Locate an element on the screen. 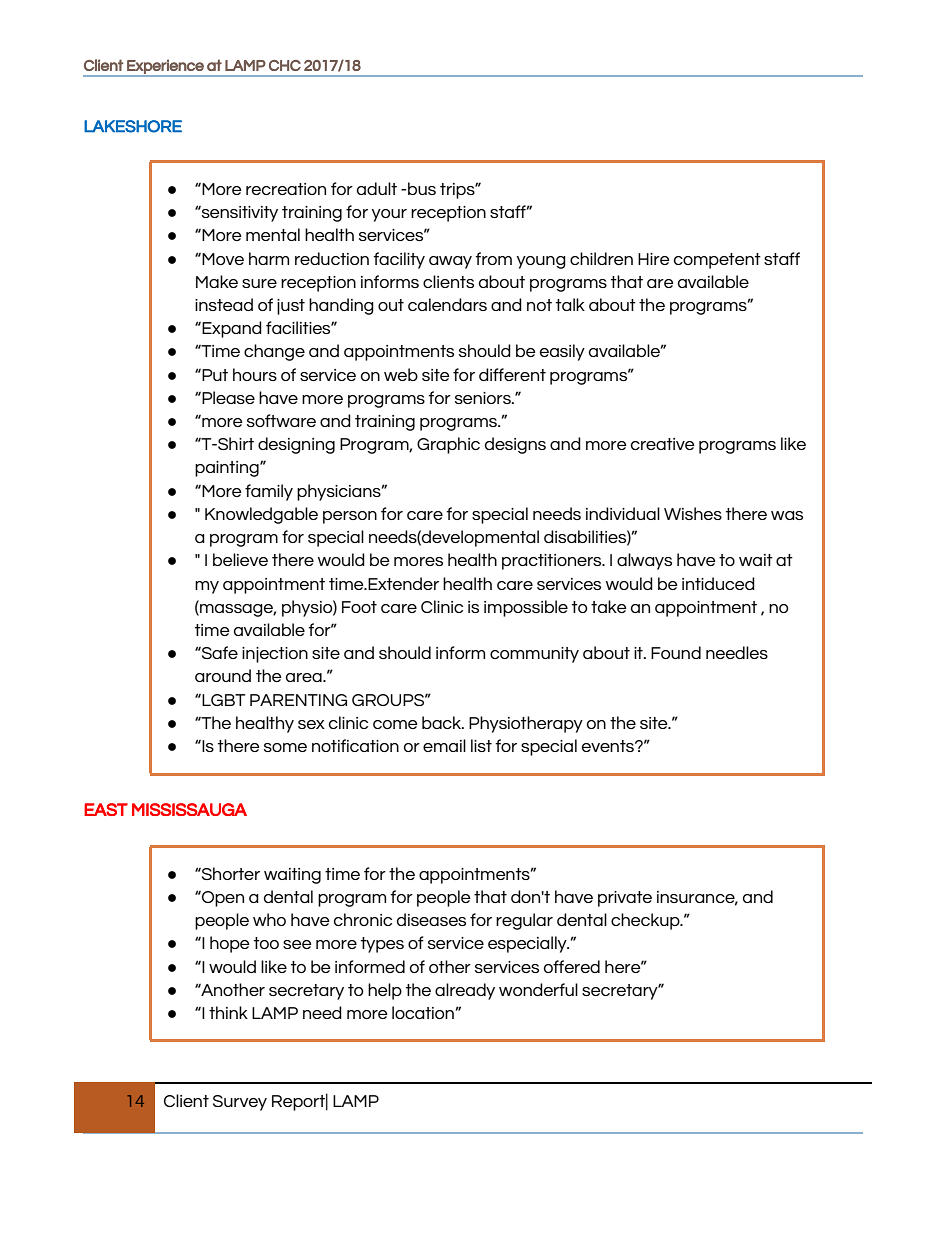 The height and width of the screenshot is (1233, 952). bus is located at coordinates (422, 188).
